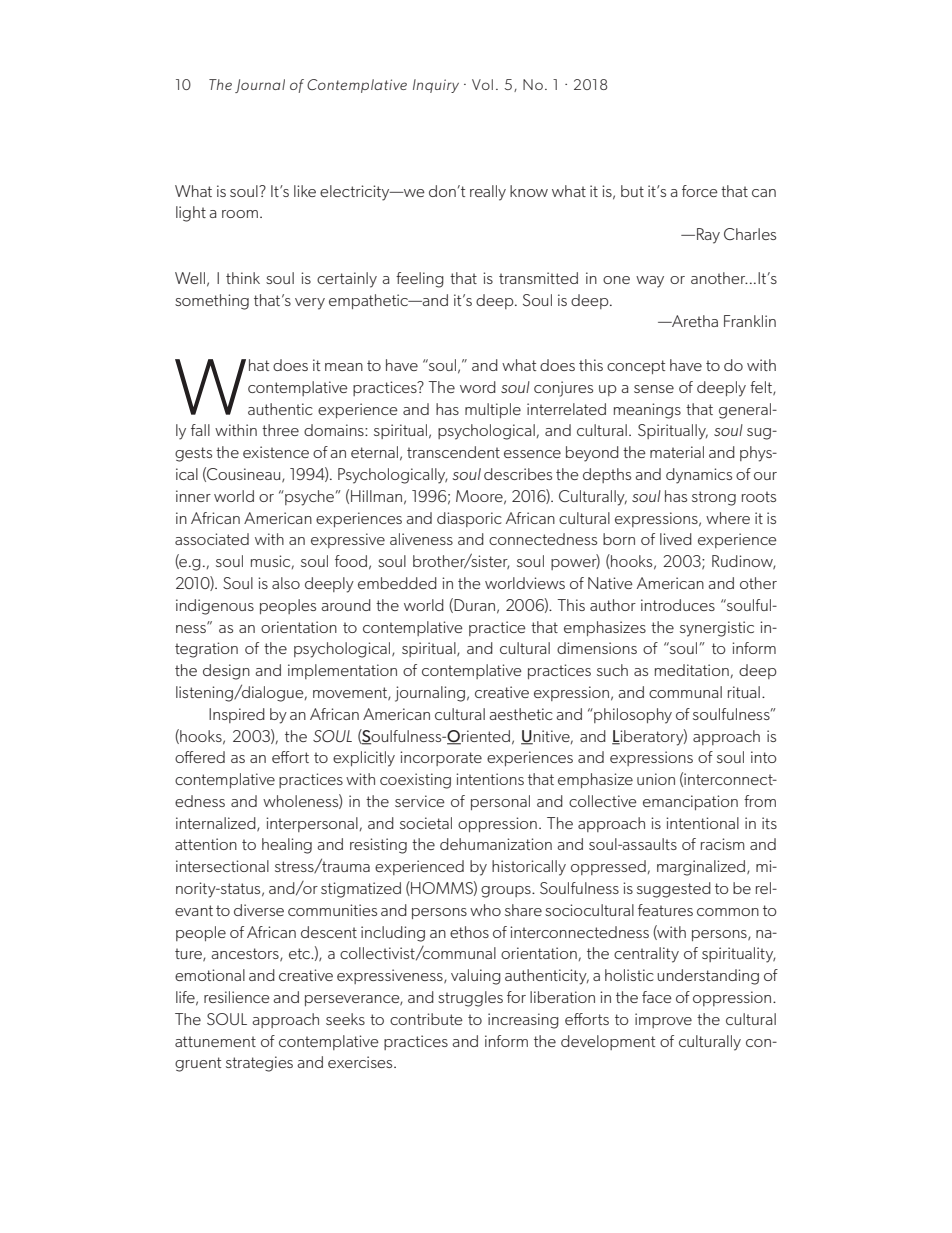 This screenshot has width=952, height=1233. What do you see at coordinates (305, 191) in the screenshot?
I see `like` at bounding box center [305, 191].
